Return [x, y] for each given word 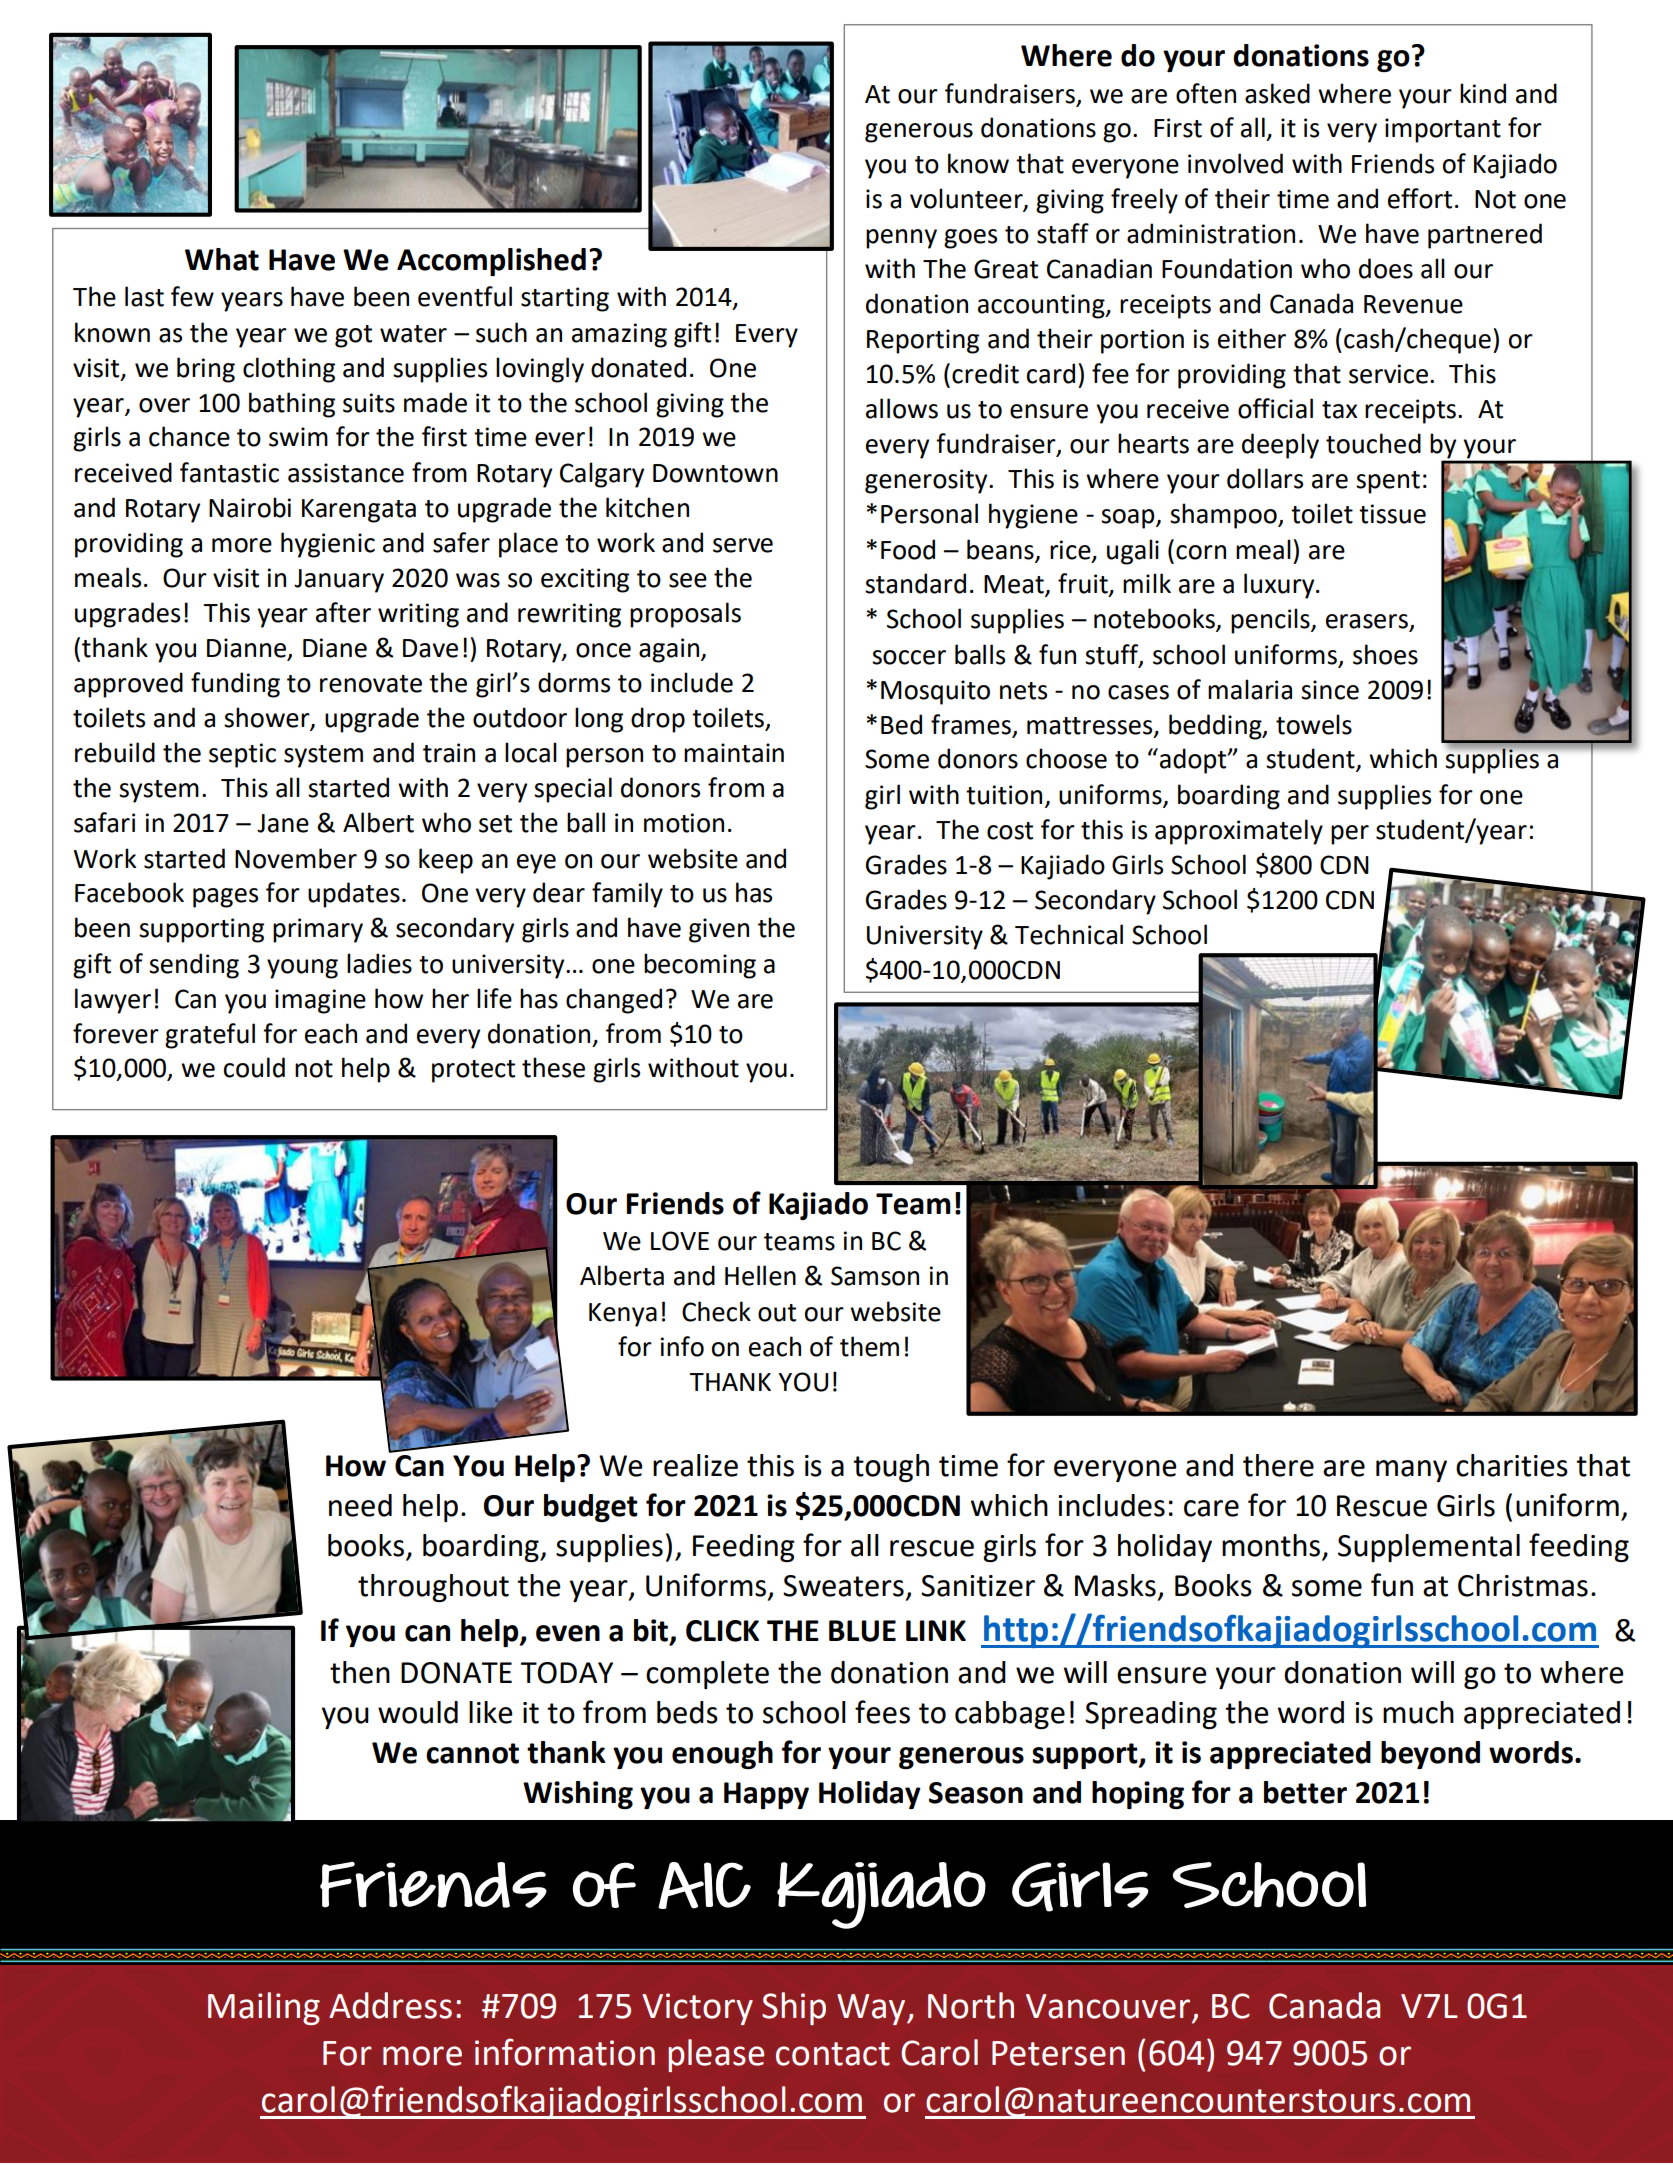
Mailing [264, 2008]
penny [901, 239]
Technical [1069, 934]
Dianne [248, 649]
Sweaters [843, 1586]
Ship [794, 2008]
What [222, 259]
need [360, 1505]
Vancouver [1108, 2006]
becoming [700, 966]
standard [915, 583]
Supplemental [1429, 1548]
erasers [1368, 622]
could [254, 1067]
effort [1420, 198]
